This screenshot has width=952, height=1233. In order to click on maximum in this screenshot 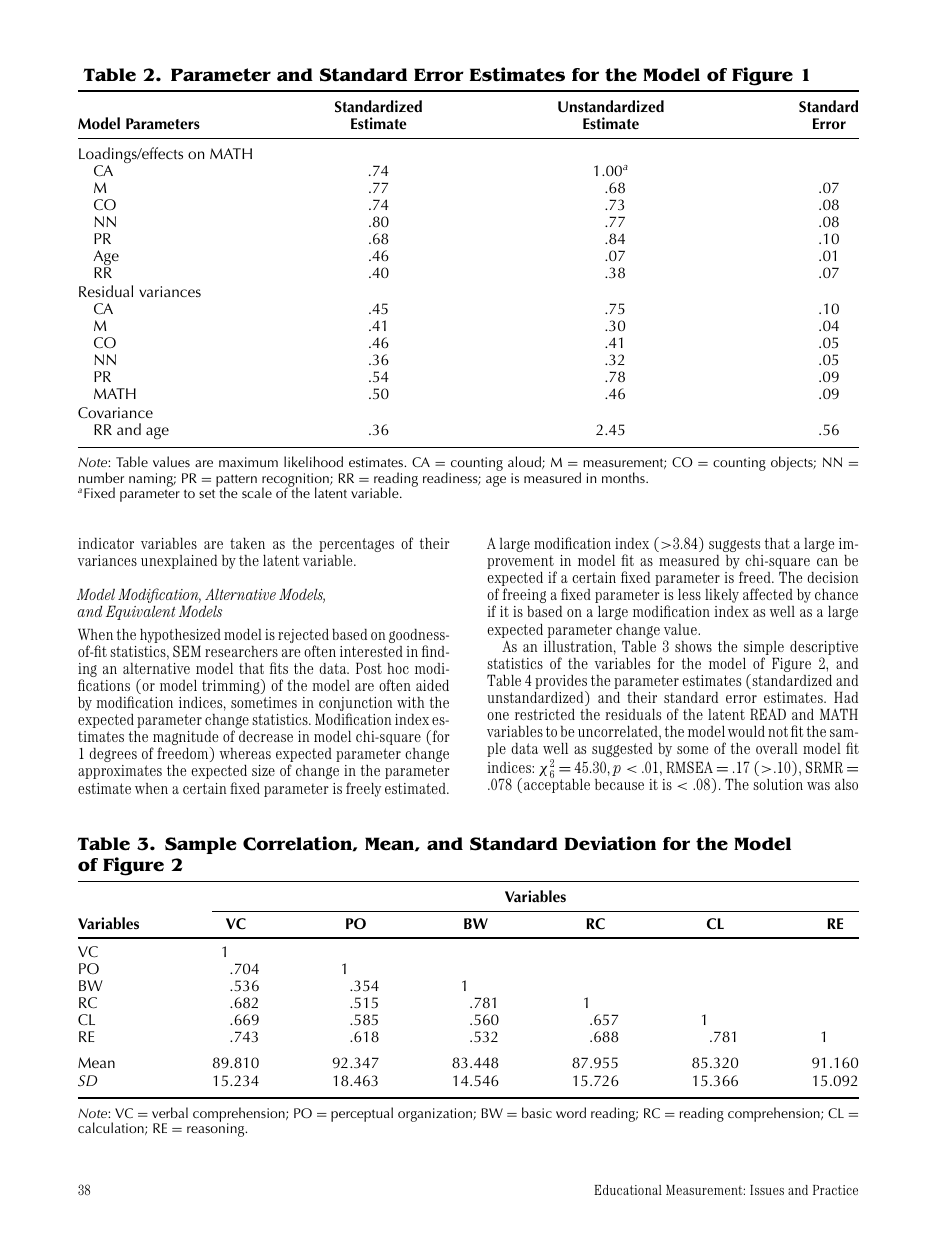, I will do `click(248, 462)`.
